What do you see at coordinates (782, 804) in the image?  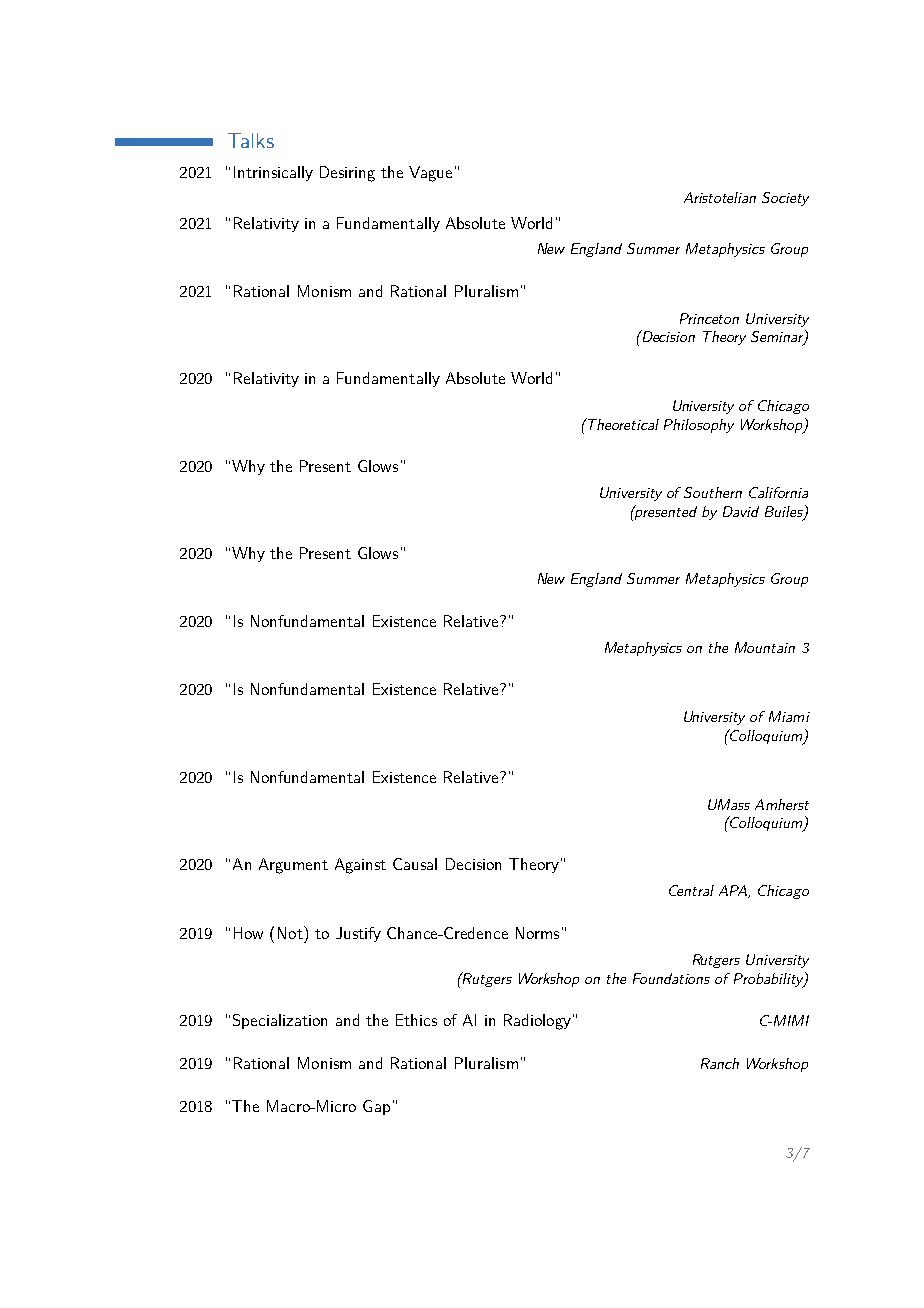 I see `Amherst` at bounding box center [782, 804].
